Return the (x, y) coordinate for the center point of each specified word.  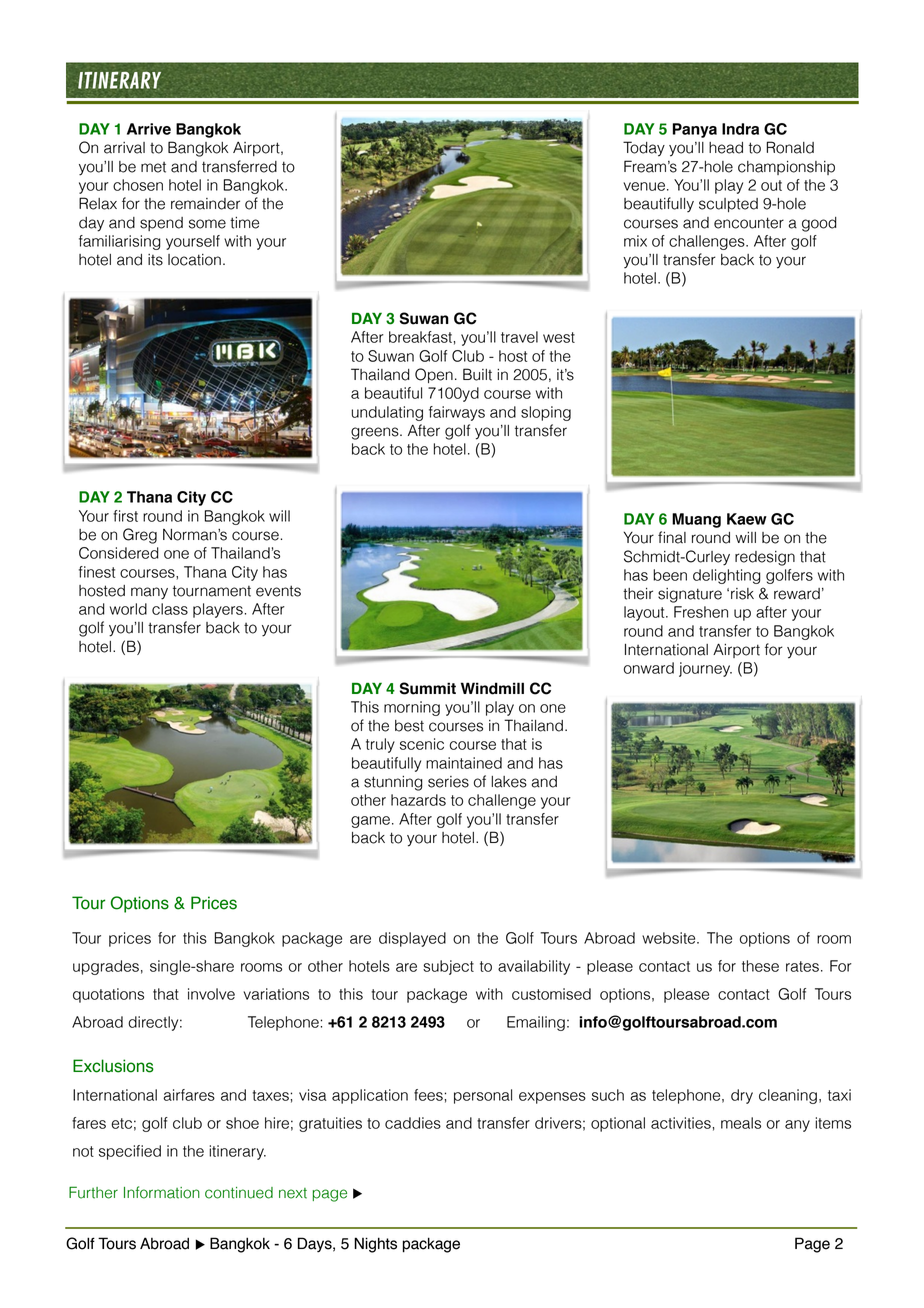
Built (477, 374)
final (672, 537)
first (125, 516)
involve (211, 994)
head (726, 148)
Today (644, 149)
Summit (428, 688)
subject (448, 967)
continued (239, 1193)
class (170, 609)
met (153, 167)
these (760, 966)
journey (705, 669)
